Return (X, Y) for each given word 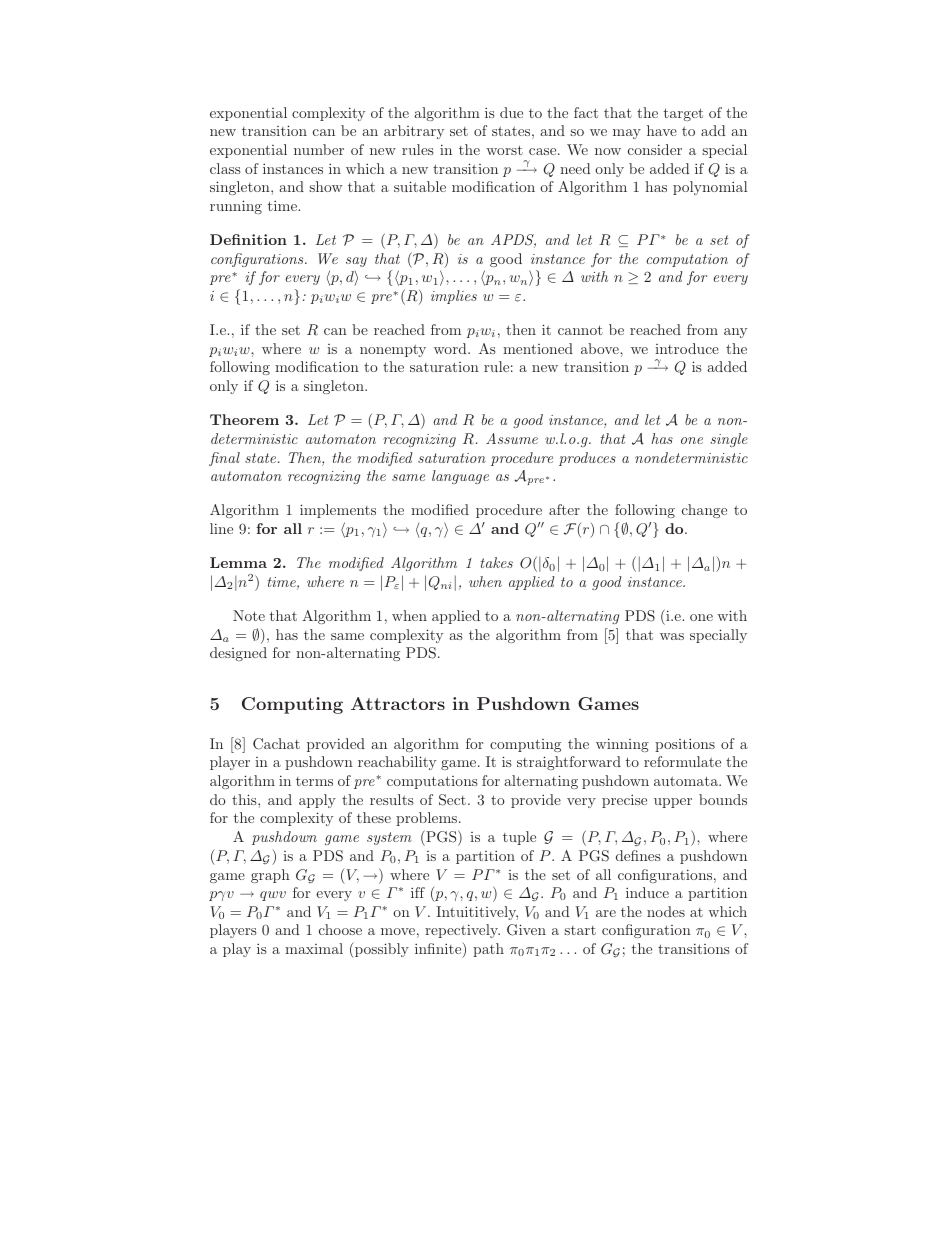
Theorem (244, 419)
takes (497, 562)
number (319, 149)
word (451, 348)
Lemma (238, 562)
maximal (314, 948)
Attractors (398, 703)
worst (504, 150)
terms (314, 781)
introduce (687, 348)
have (662, 130)
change (704, 511)
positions (685, 745)
